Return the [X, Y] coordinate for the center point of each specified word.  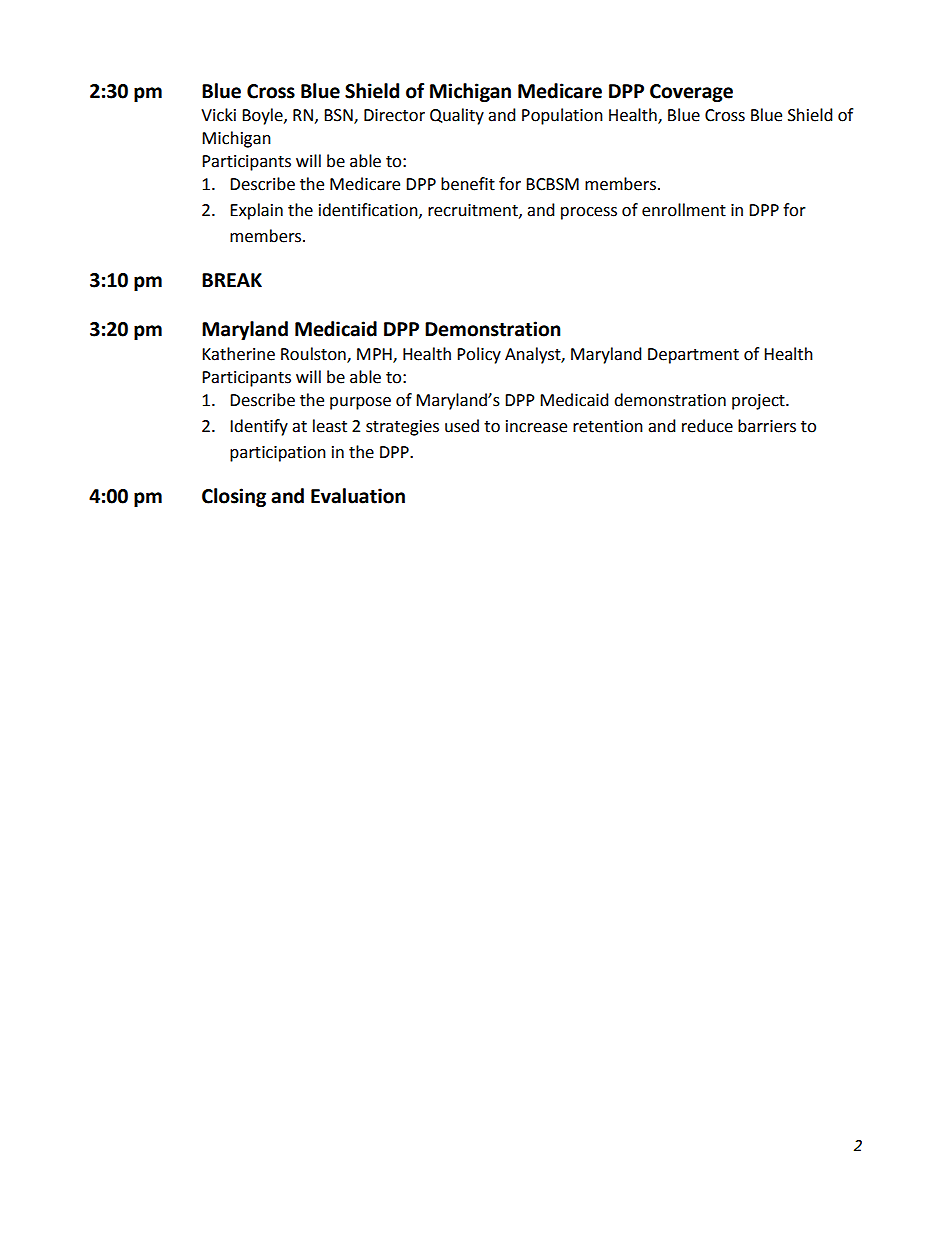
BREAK [232, 280]
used [462, 426]
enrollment [684, 210]
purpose [360, 403]
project [759, 402]
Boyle [263, 116]
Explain [256, 211]
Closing [234, 497]
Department [693, 356]
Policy [479, 355]
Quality [457, 116]
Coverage [691, 93]
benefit [468, 184]
